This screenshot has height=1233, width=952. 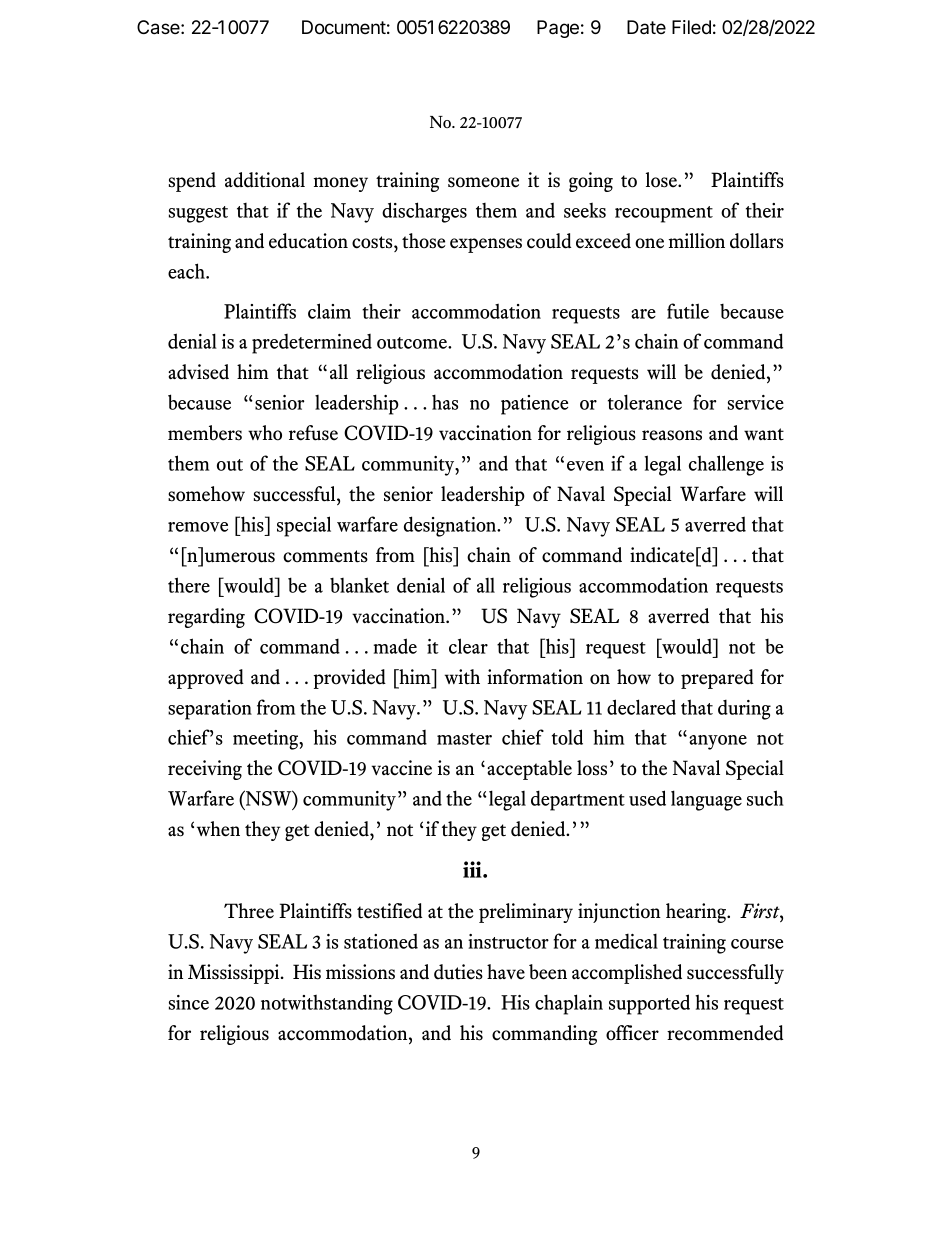 What do you see at coordinates (464, 739) in the screenshot?
I see `master` at bounding box center [464, 739].
